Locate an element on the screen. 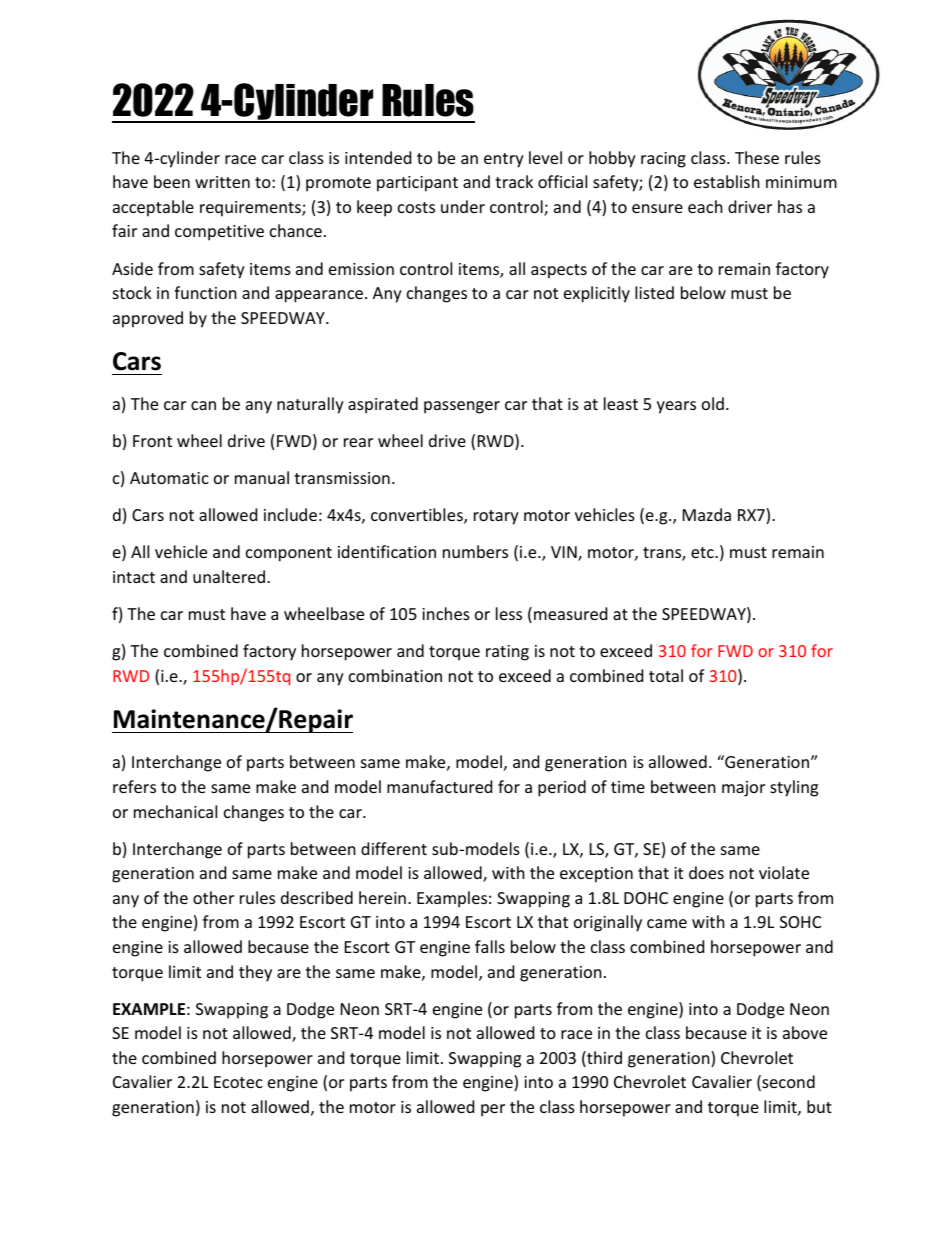 The image size is (952, 1233). Mazda is located at coordinates (707, 514).
